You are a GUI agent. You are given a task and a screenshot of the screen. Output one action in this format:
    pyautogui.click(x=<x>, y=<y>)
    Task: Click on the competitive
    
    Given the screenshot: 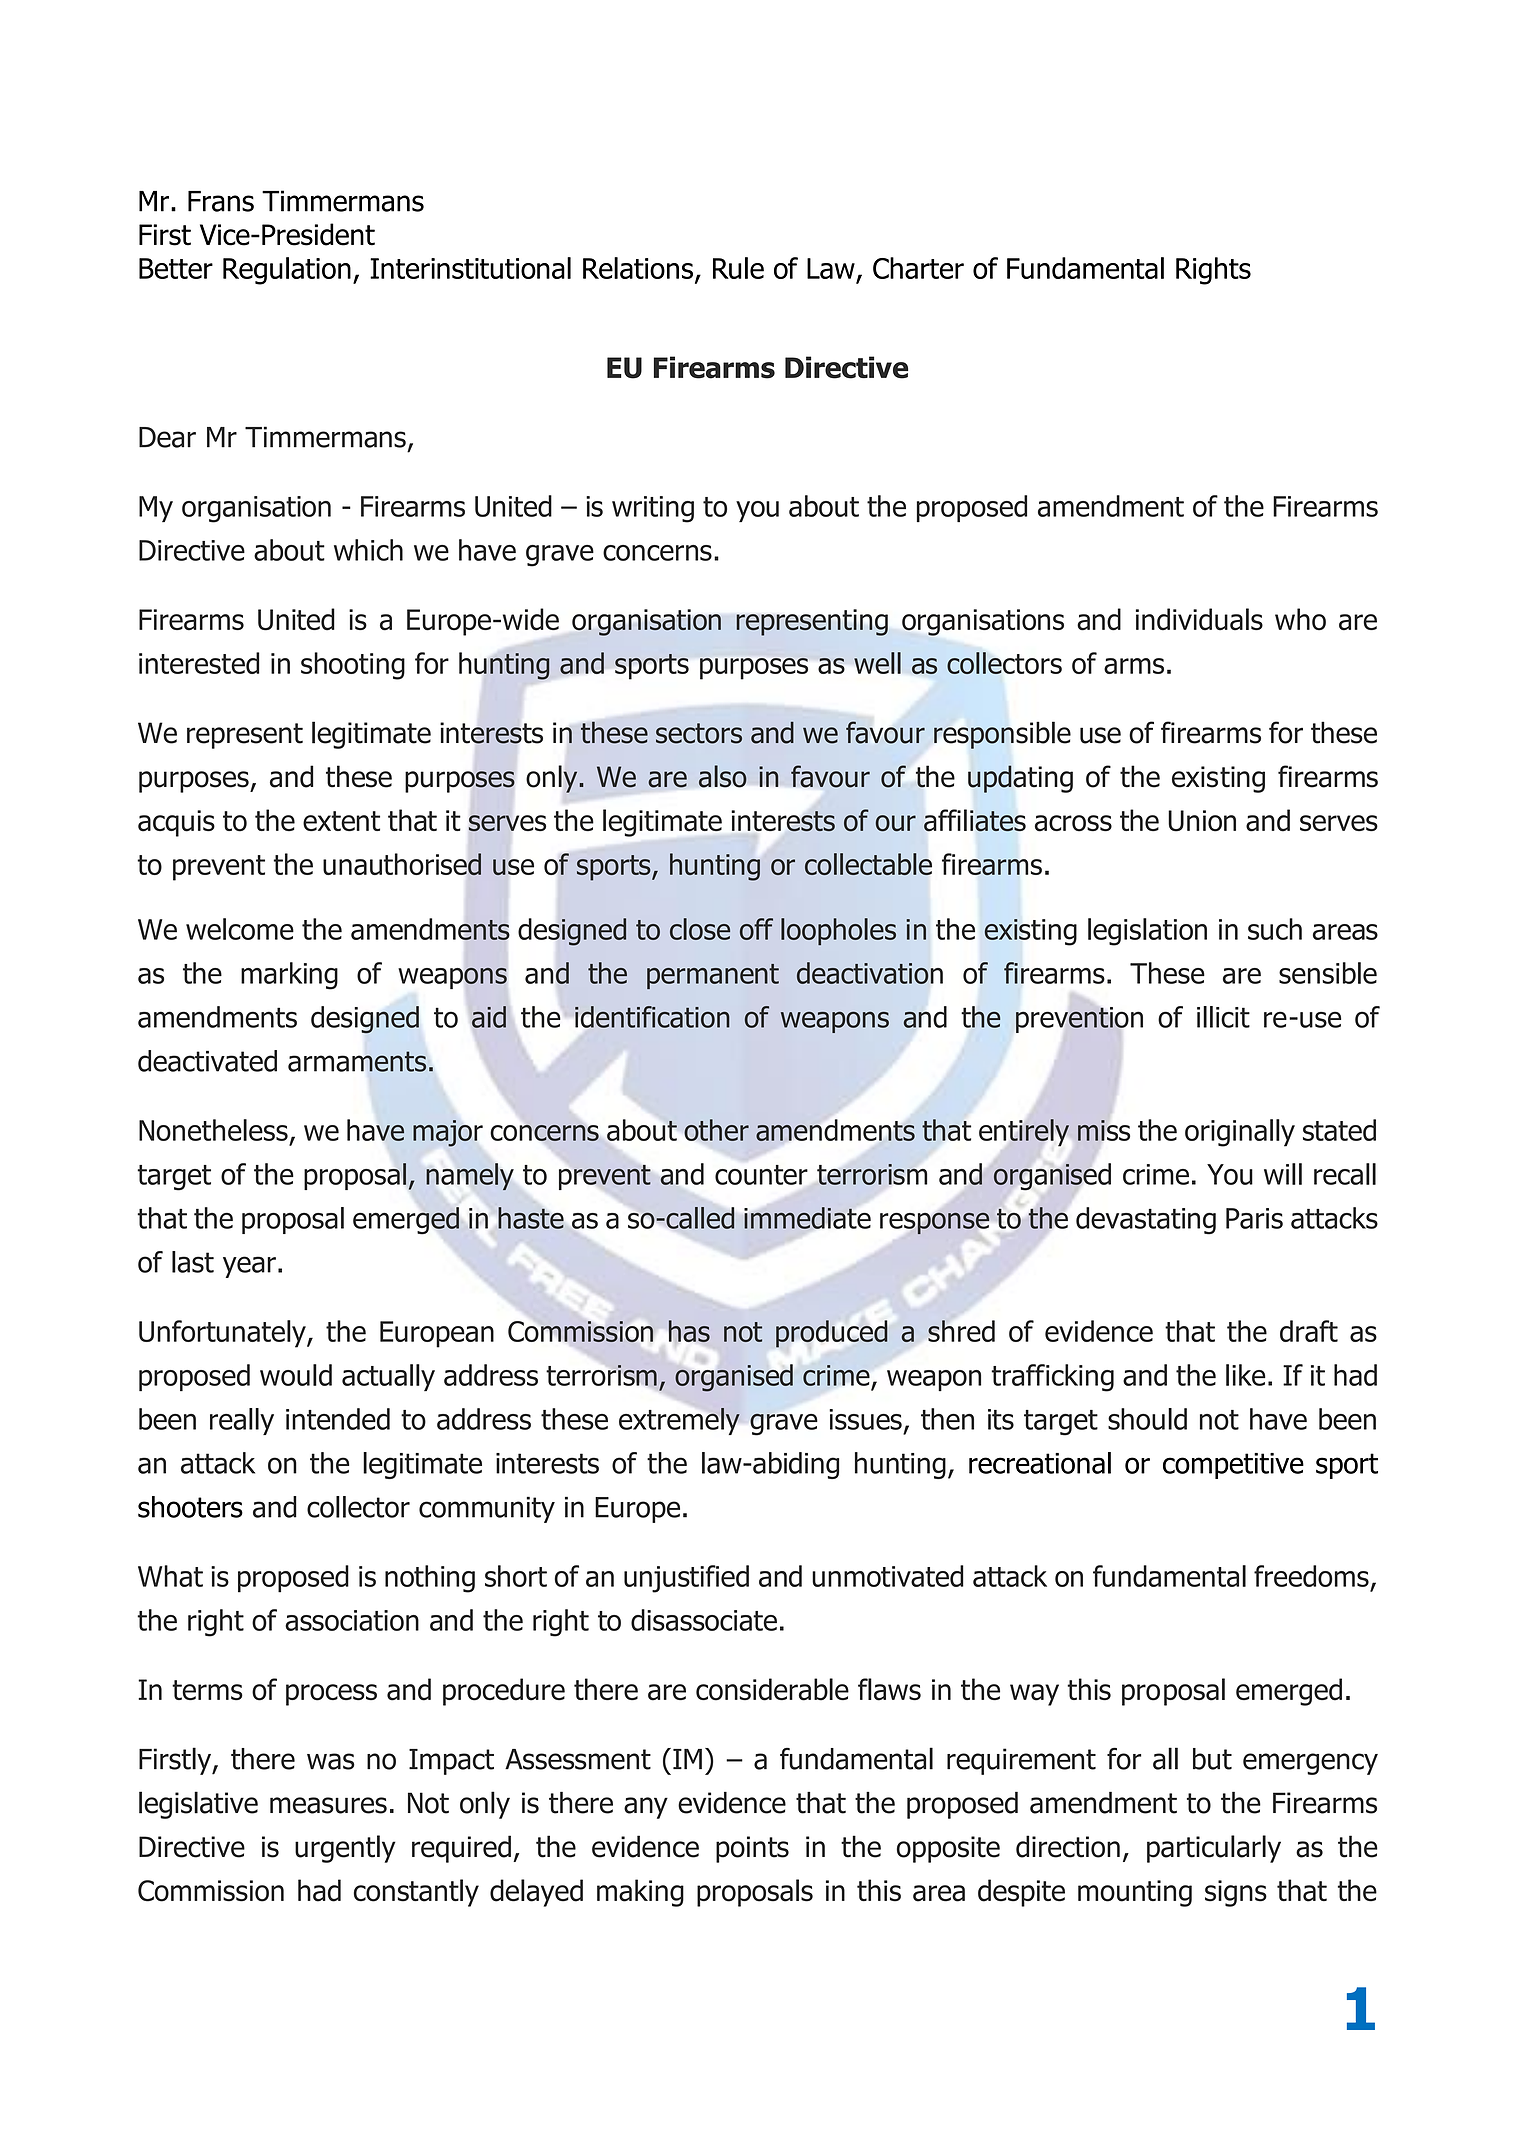 What is the action you would take?
    pyautogui.click(x=1233, y=1466)
